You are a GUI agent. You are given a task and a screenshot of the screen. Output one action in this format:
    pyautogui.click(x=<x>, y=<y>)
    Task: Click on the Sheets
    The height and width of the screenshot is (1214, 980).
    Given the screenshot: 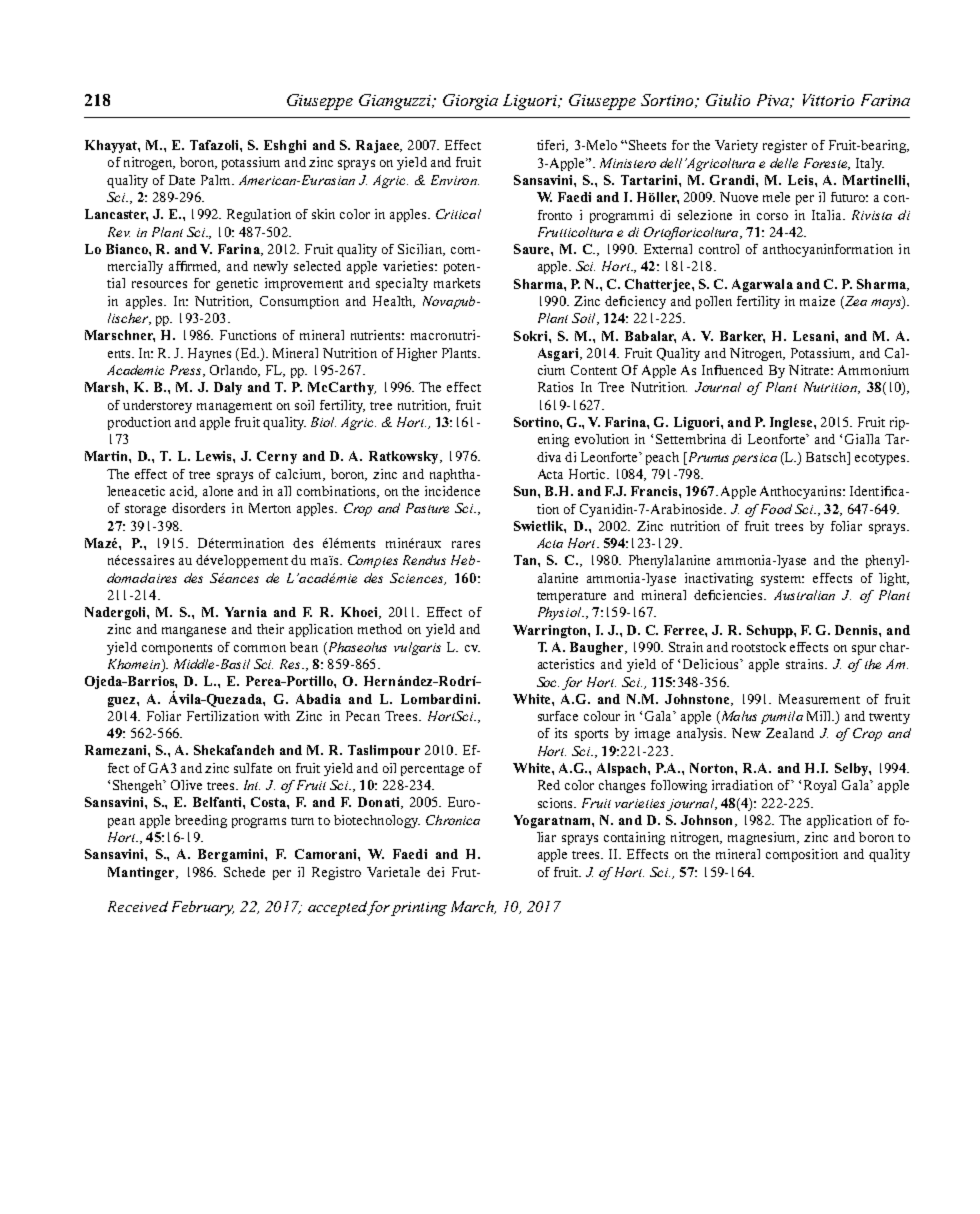 What is the action you would take?
    pyautogui.click(x=647, y=145)
